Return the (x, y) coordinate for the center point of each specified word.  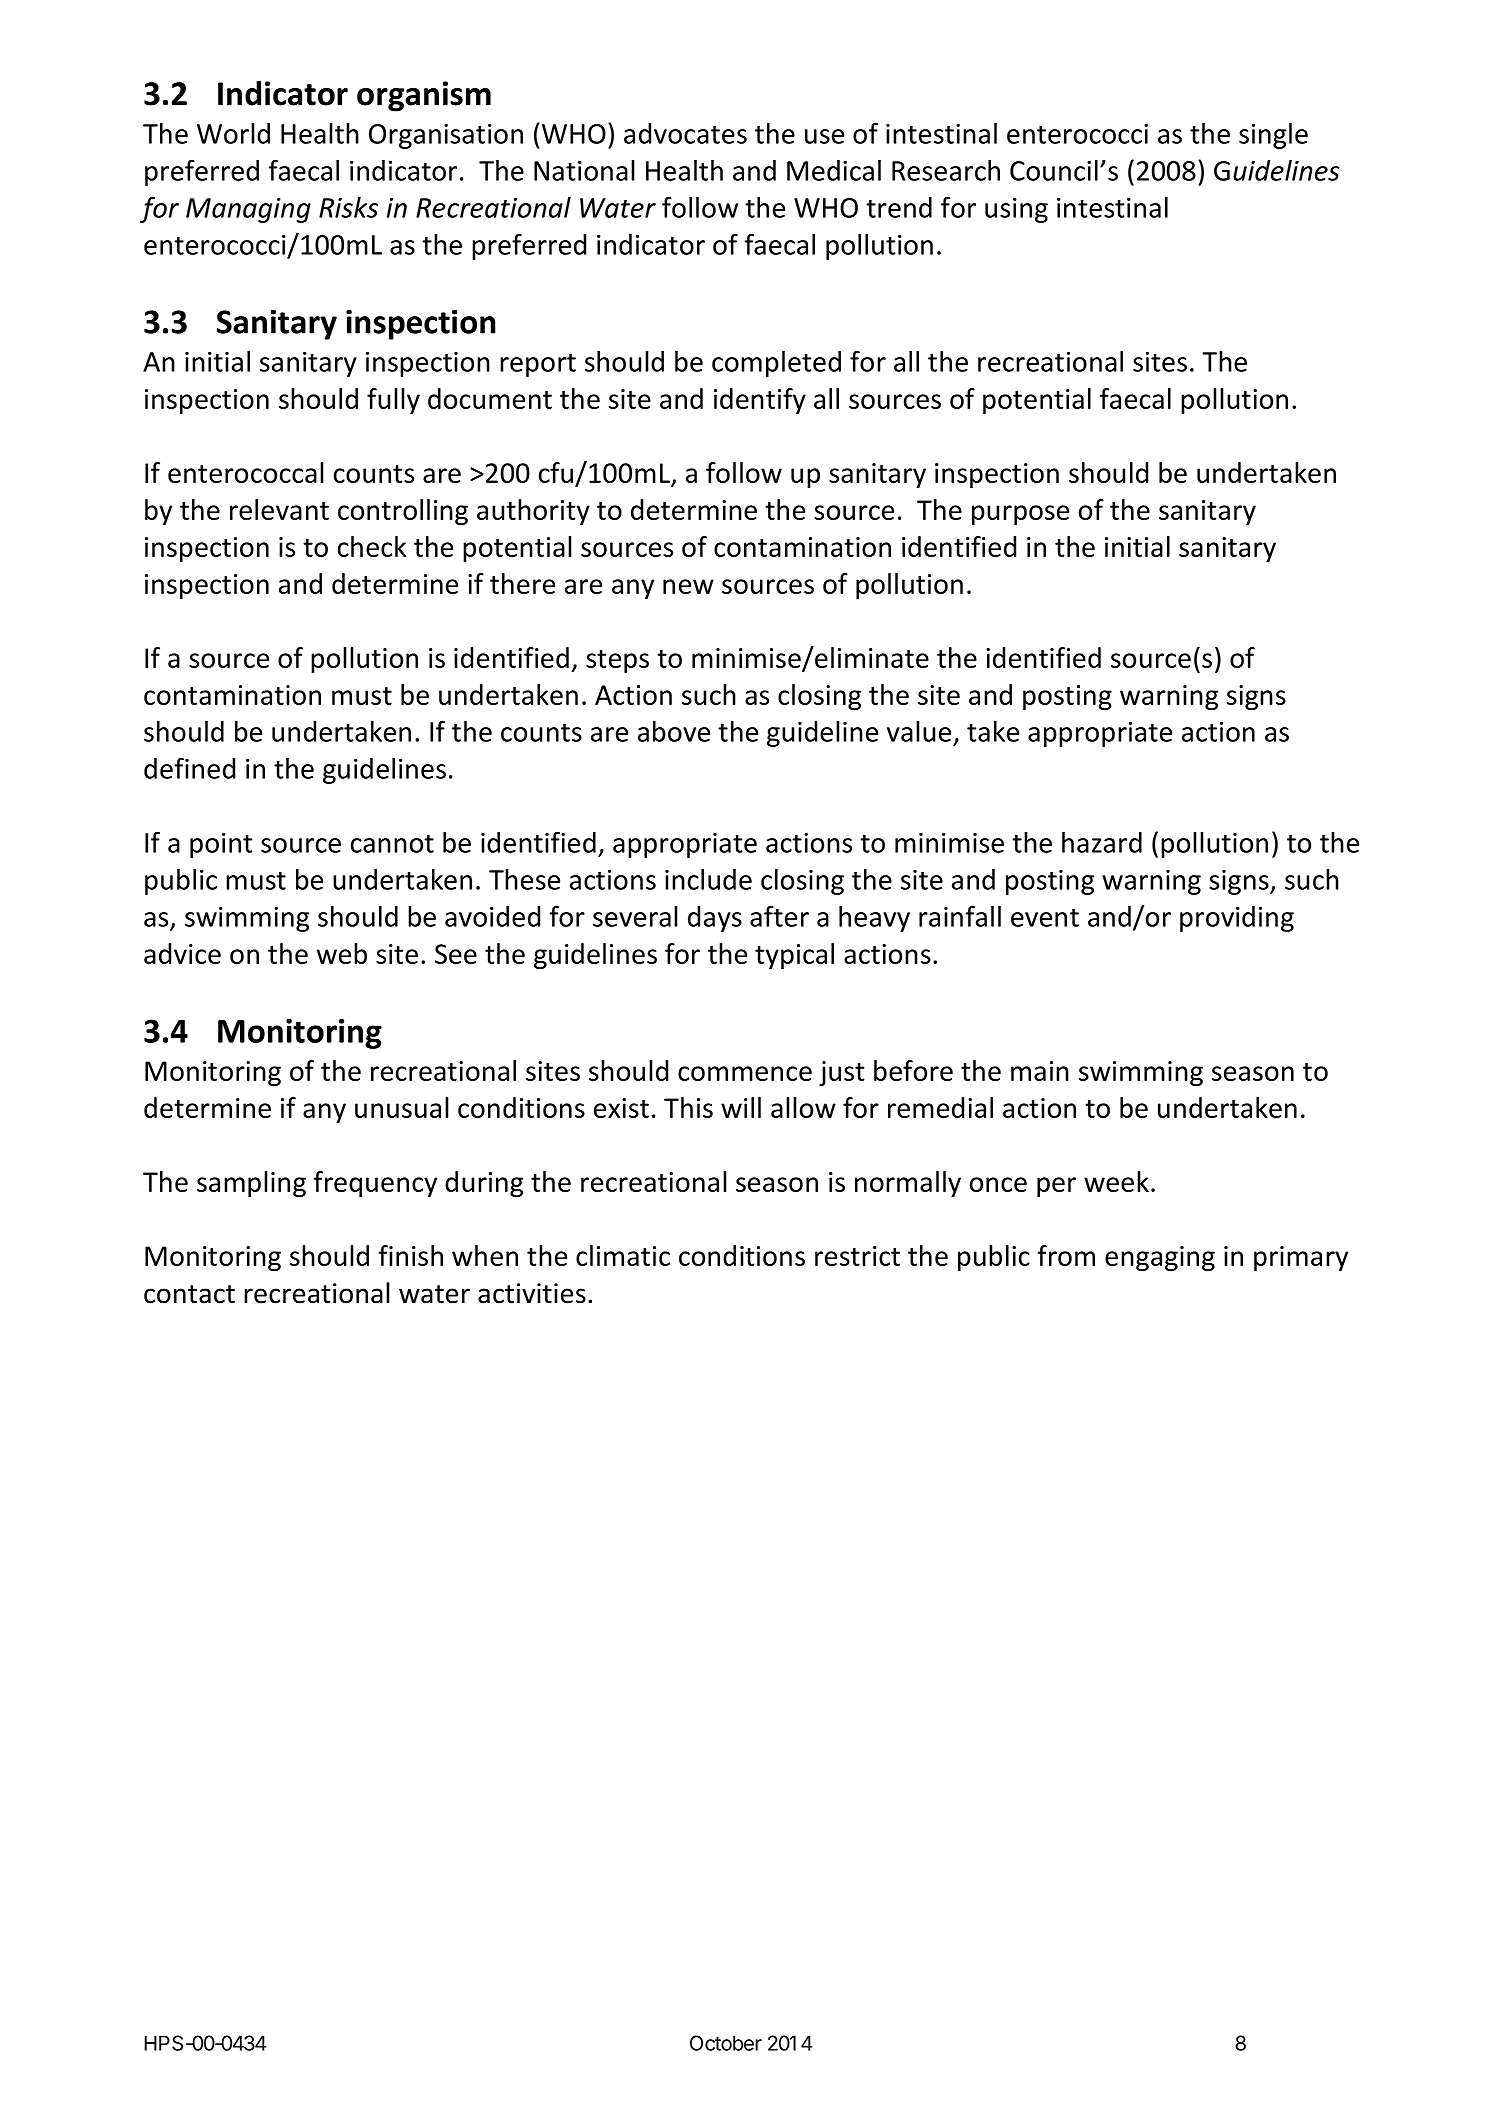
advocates (685, 133)
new (688, 586)
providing (1237, 919)
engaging (1160, 1258)
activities (532, 1293)
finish (411, 1255)
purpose (1020, 515)
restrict (857, 1256)
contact (189, 1294)
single (1273, 136)
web (342, 953)
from (1066, 1255)
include (708, 879)
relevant (279, 509)
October (726, 2043)
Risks (348, 207)
